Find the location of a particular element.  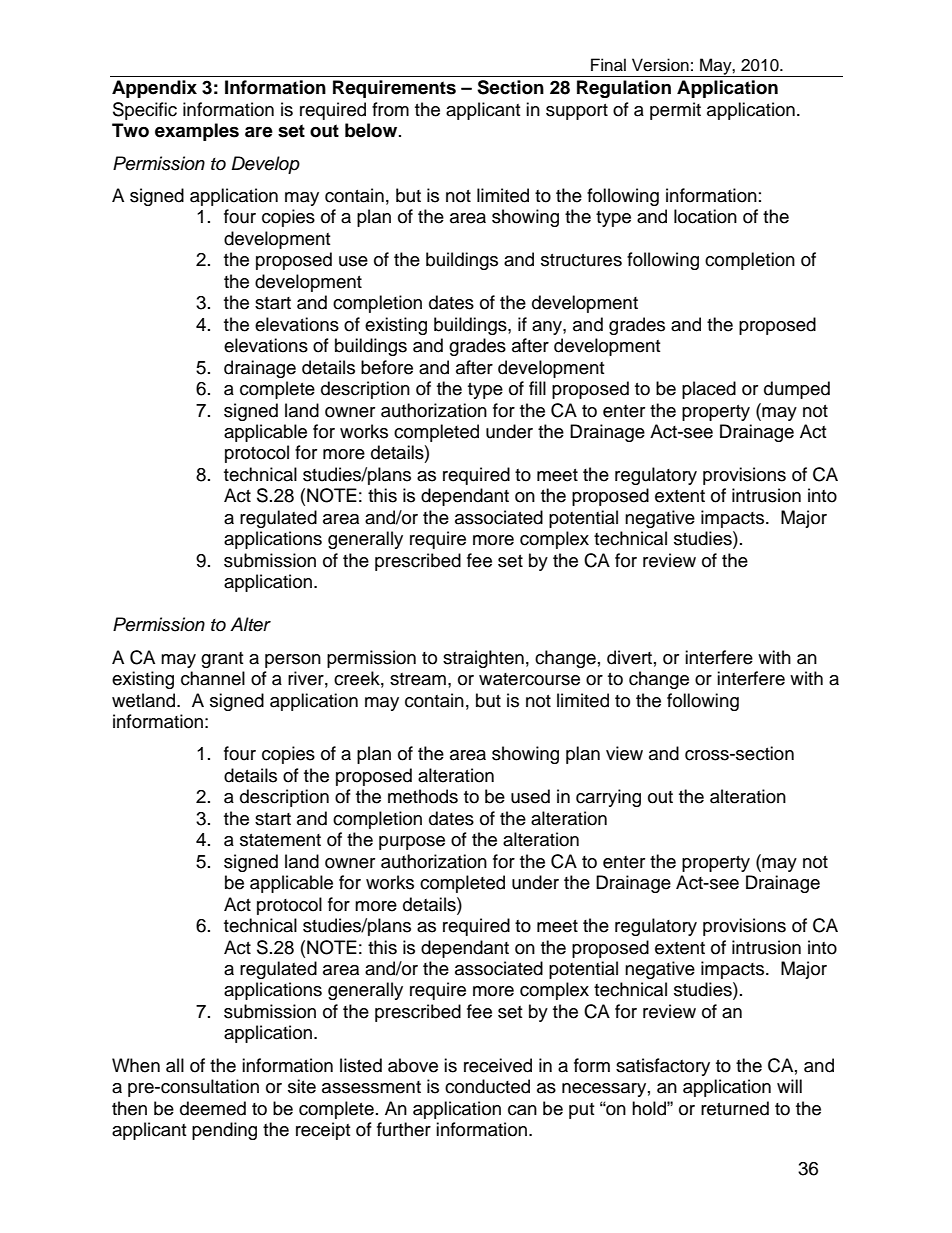

fill is located at coordinates (537, 388).
